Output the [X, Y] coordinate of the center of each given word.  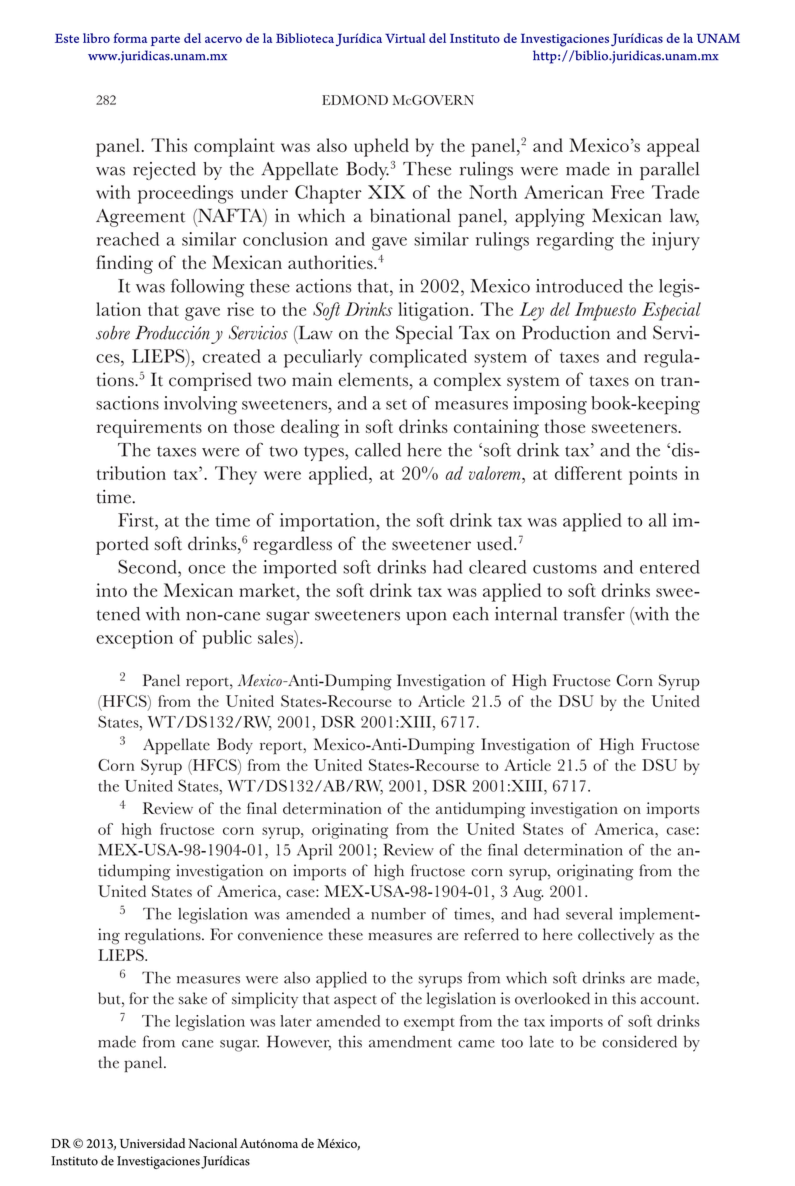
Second [148, 567]
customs [565, 568]
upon [426, 618]
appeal [673, 147]
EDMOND [355, 100]
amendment [410, 1041]
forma [130, 38]
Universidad [152, 1143]
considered [639, 1041]
